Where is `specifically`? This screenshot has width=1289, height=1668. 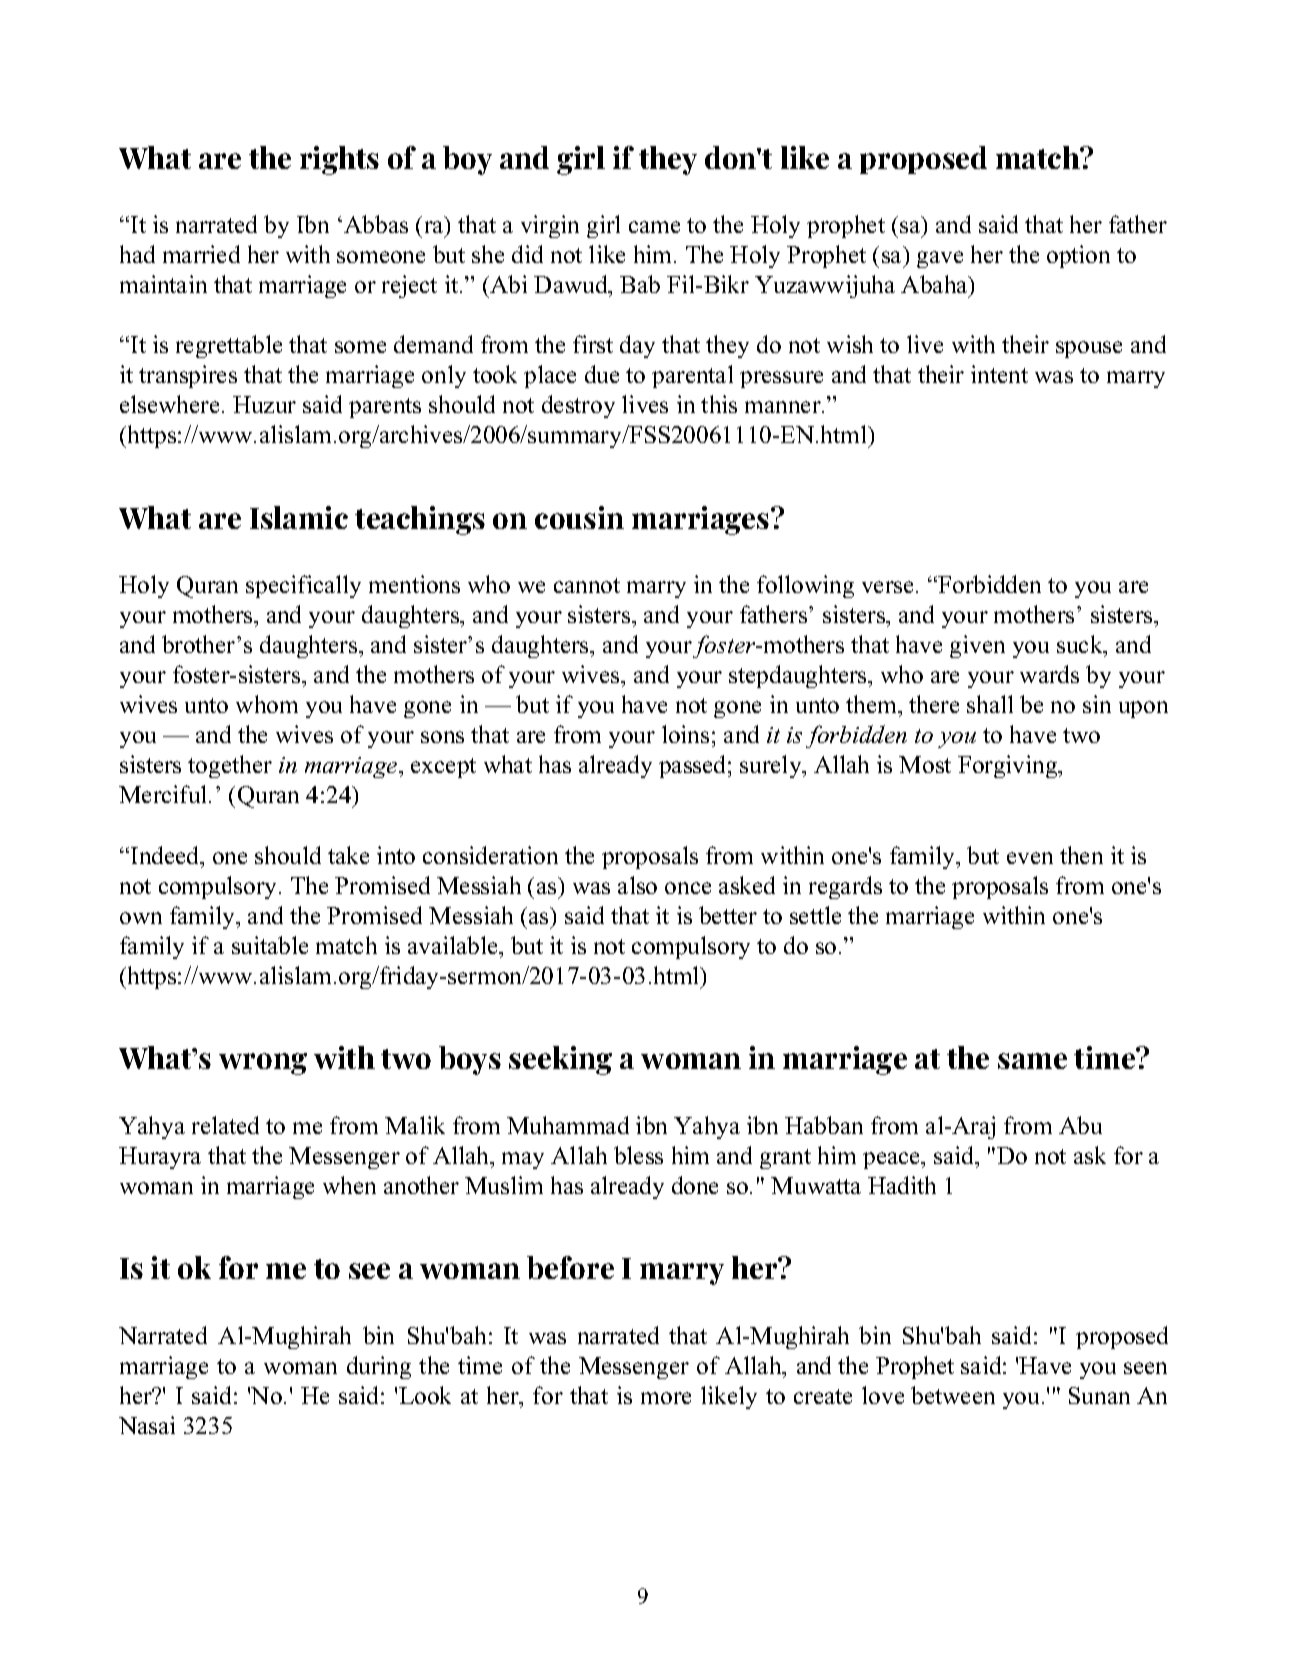 specifically is located at coordinates (303, 586).
